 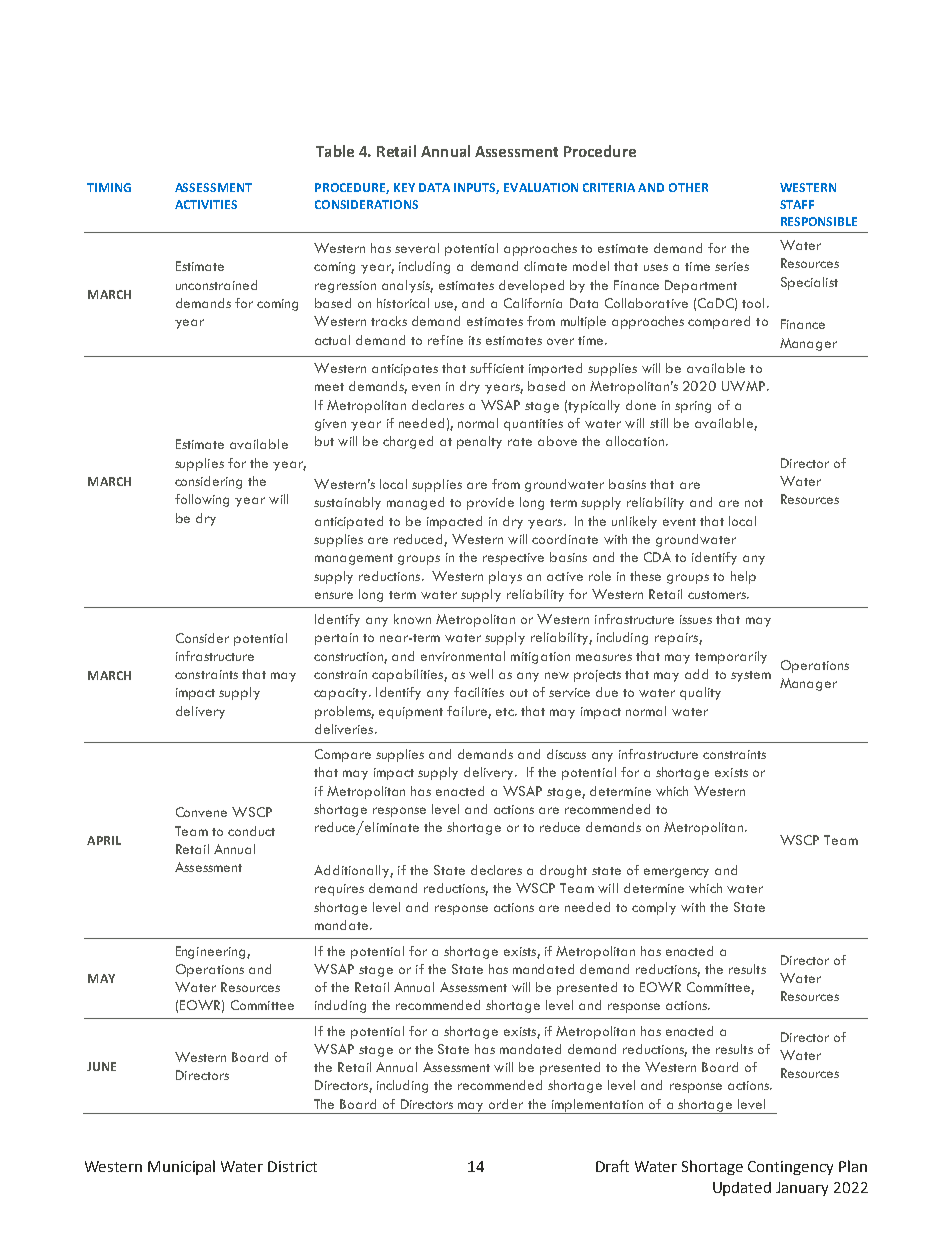 I want to click on ACTIVITIES, so click(x=206, y=204).
